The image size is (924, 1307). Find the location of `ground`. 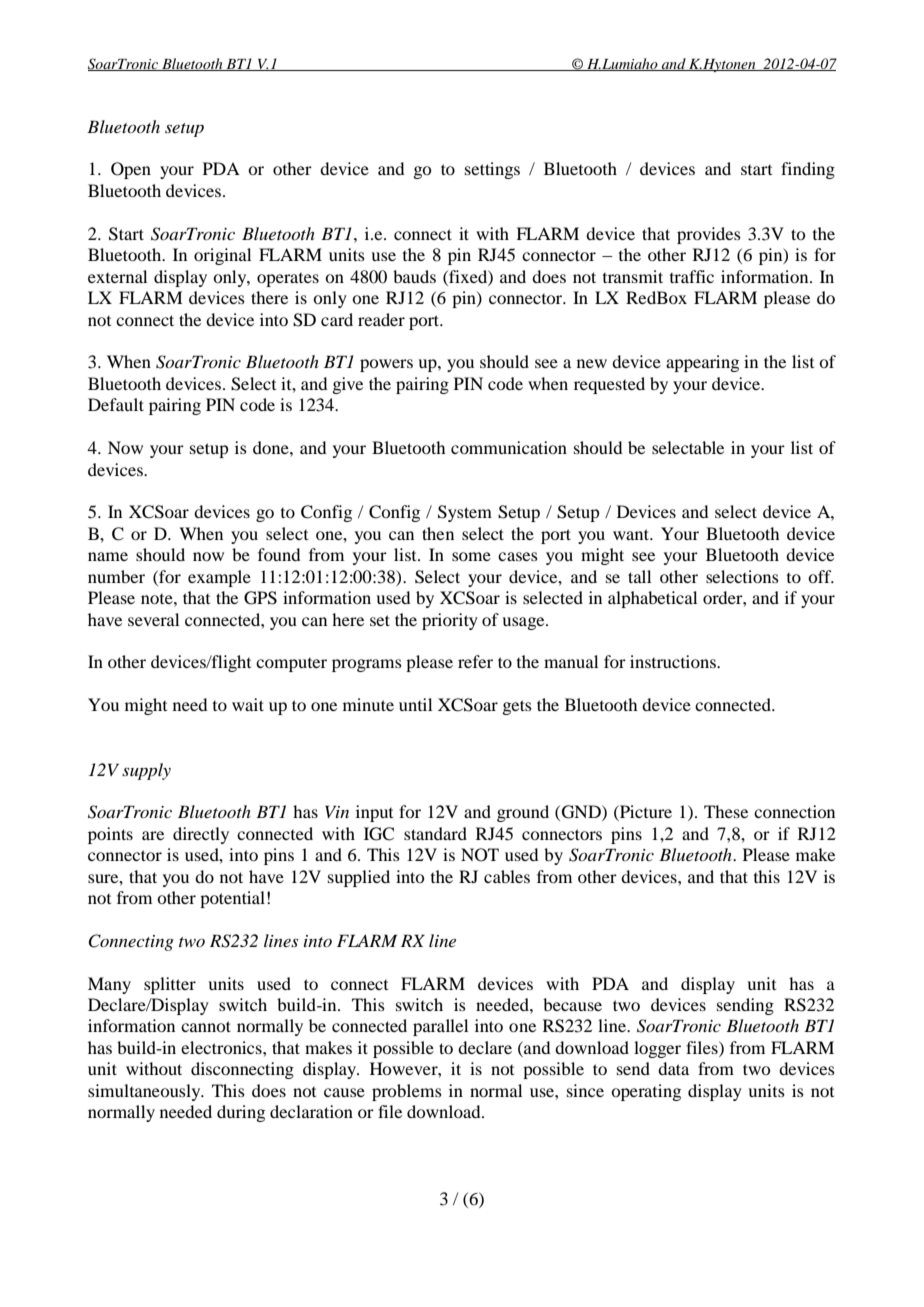

ground is located at coordinates (523, 813).
